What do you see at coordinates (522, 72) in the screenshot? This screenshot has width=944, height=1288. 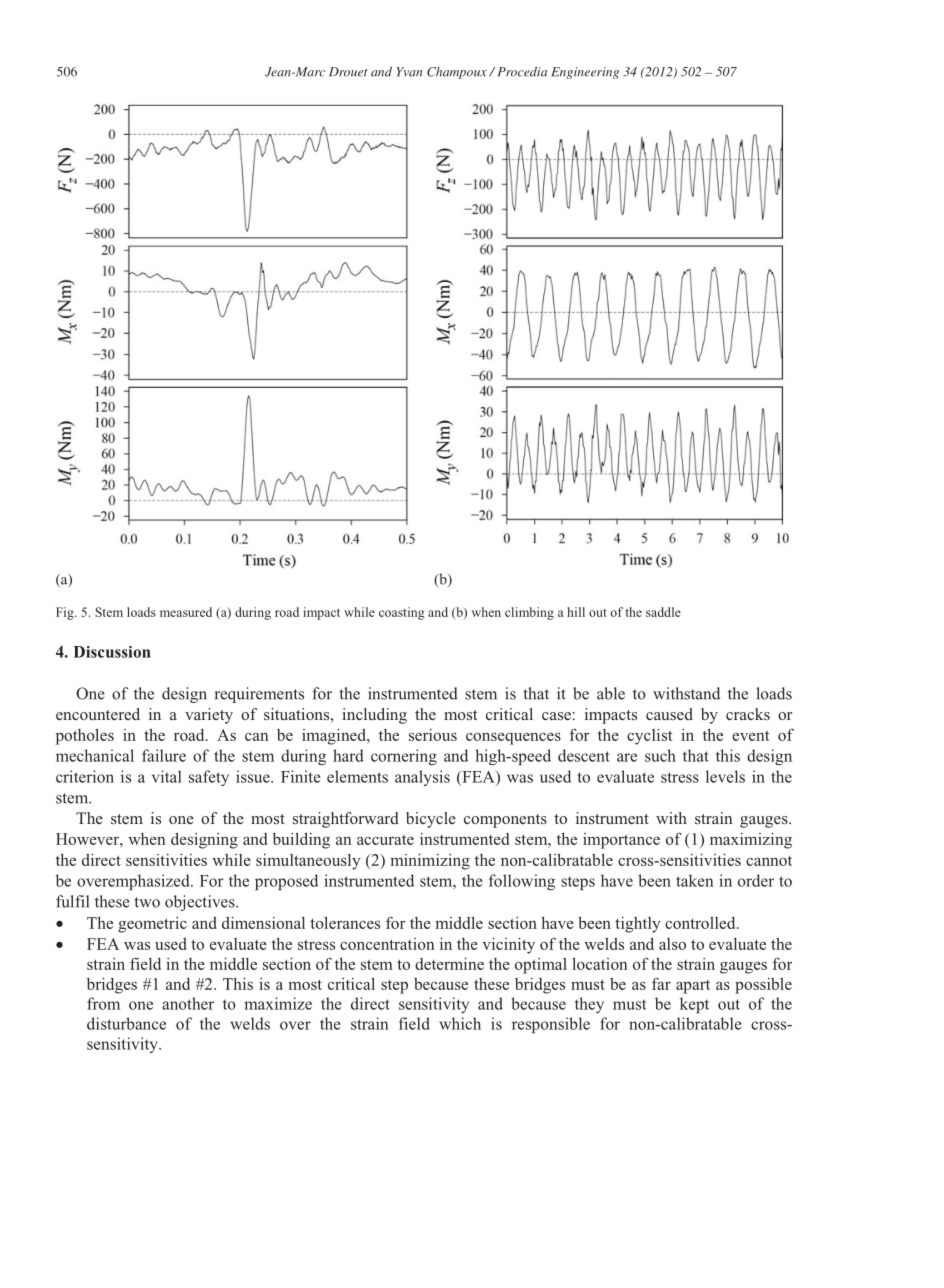 I see `Procedia` at bounding box center [522, 72].
